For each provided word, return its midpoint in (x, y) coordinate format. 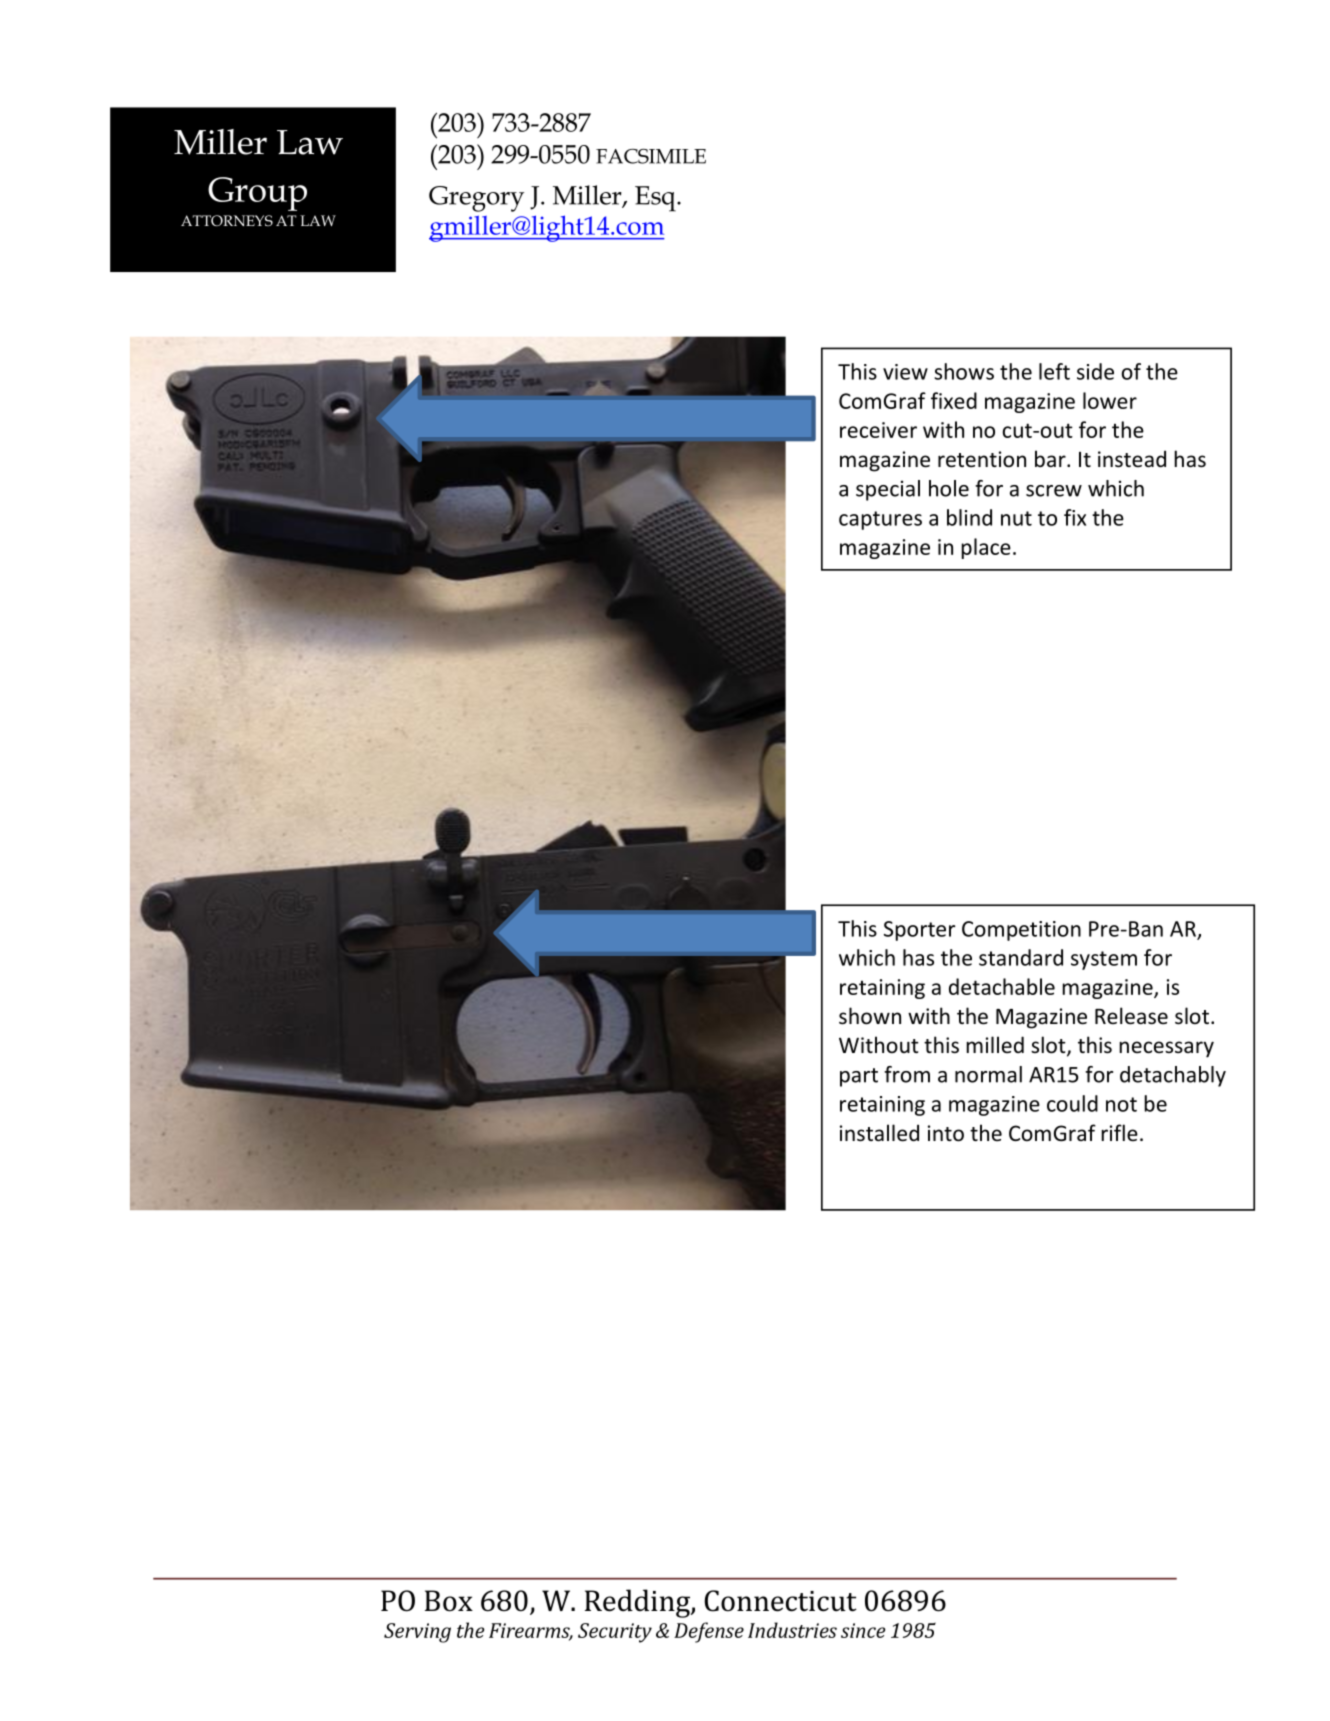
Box (449, 1601)
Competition (1021, 931)
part (859, 1077)
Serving (417, 1633)
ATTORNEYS (227, 220)
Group (257, 194)
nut (1016, 518)
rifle (1119, 1132)
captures (880, 520)
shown (870, 1016)
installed (879, 1133)
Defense (709, 1632)
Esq (656, 199)
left (1054, 371)
